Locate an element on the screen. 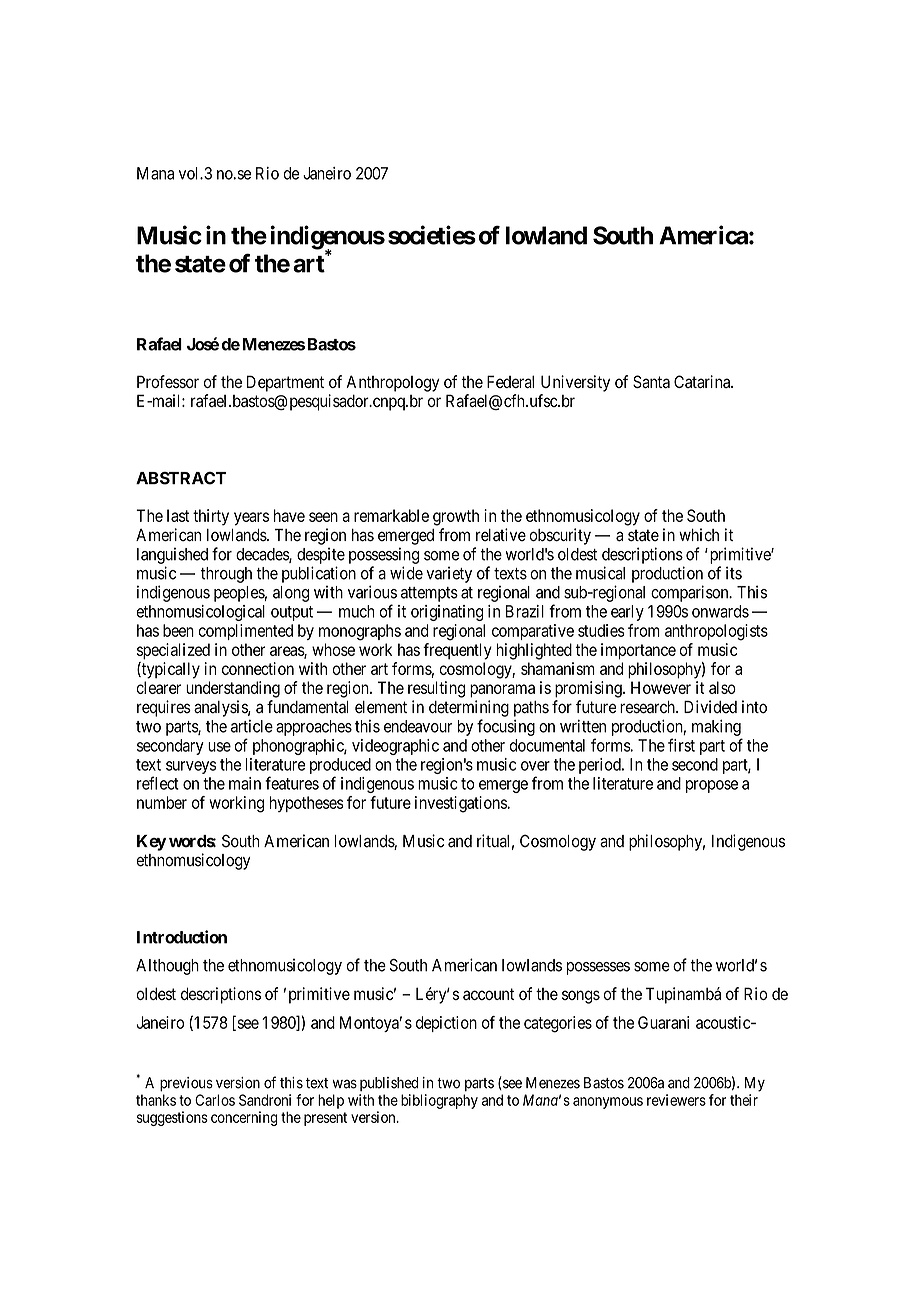  investigations is located at coordinates (461, 804).
